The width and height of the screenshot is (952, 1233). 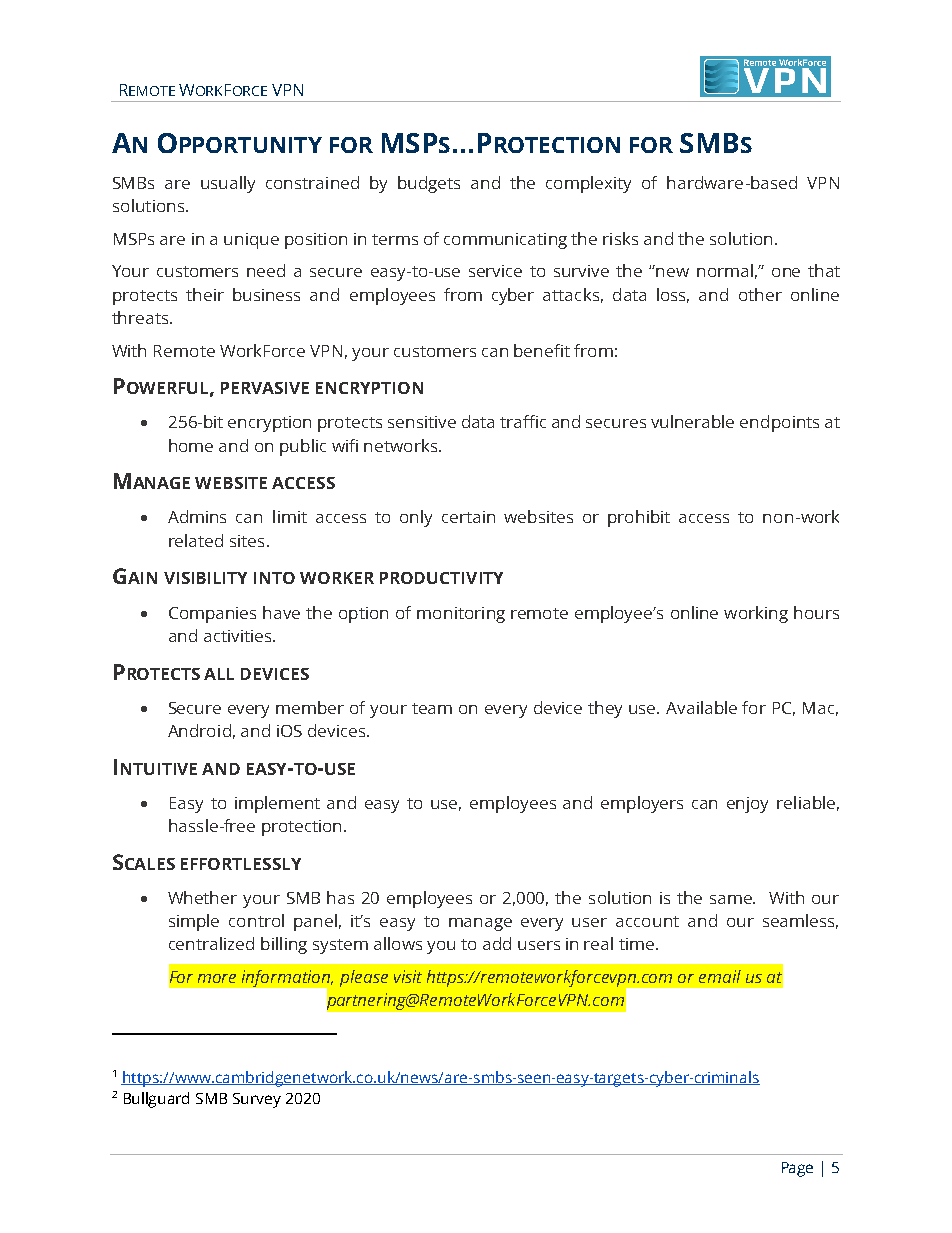 I want to click on add, so click(x=497, y=943).
